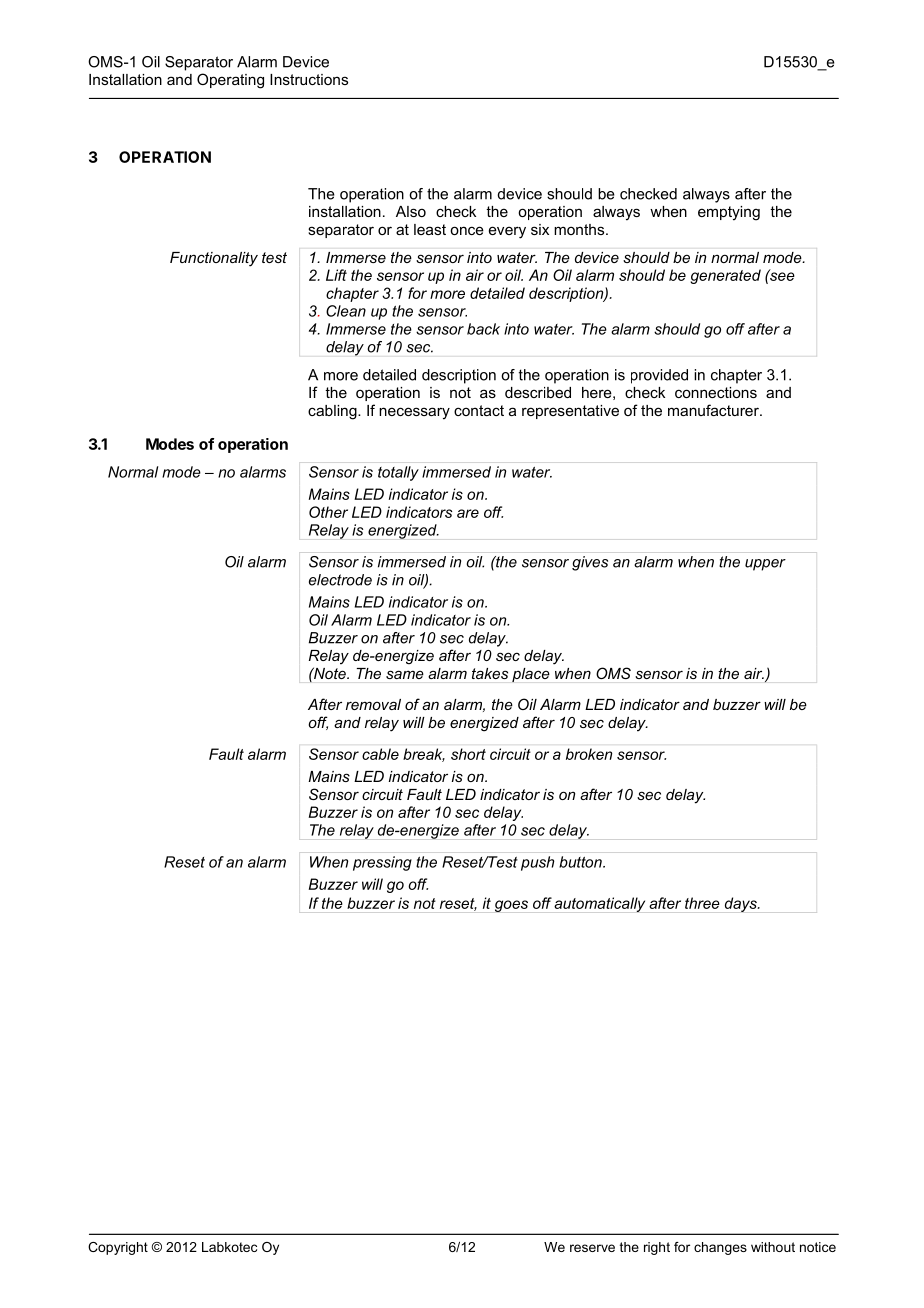 The image size is (924, 1308). What do you see at coordinates (729, 213) in the screenshot?
I see `emptying` at bounding box center [729, 213].
